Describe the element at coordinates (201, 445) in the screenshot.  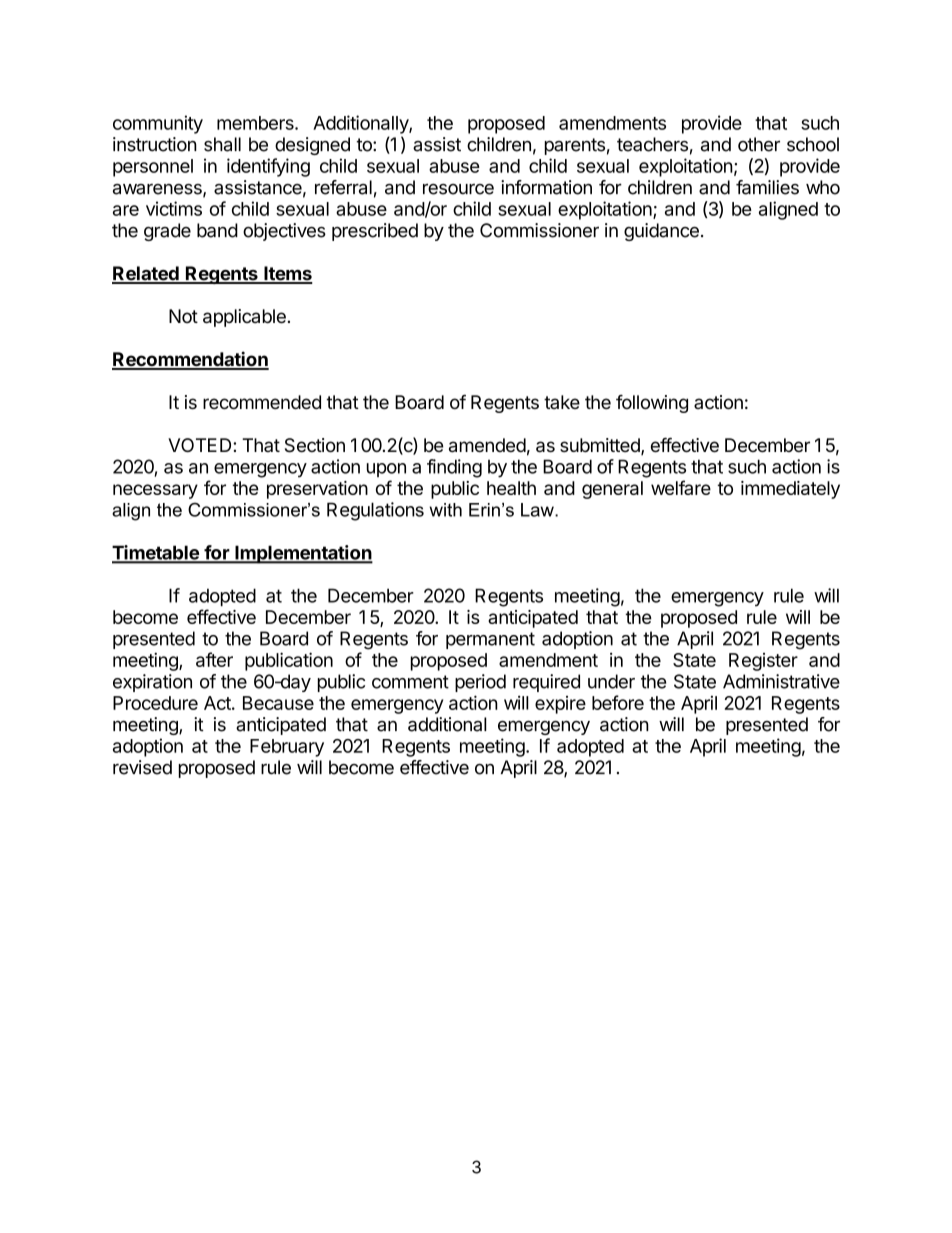
I see `VOTED` at that location.
